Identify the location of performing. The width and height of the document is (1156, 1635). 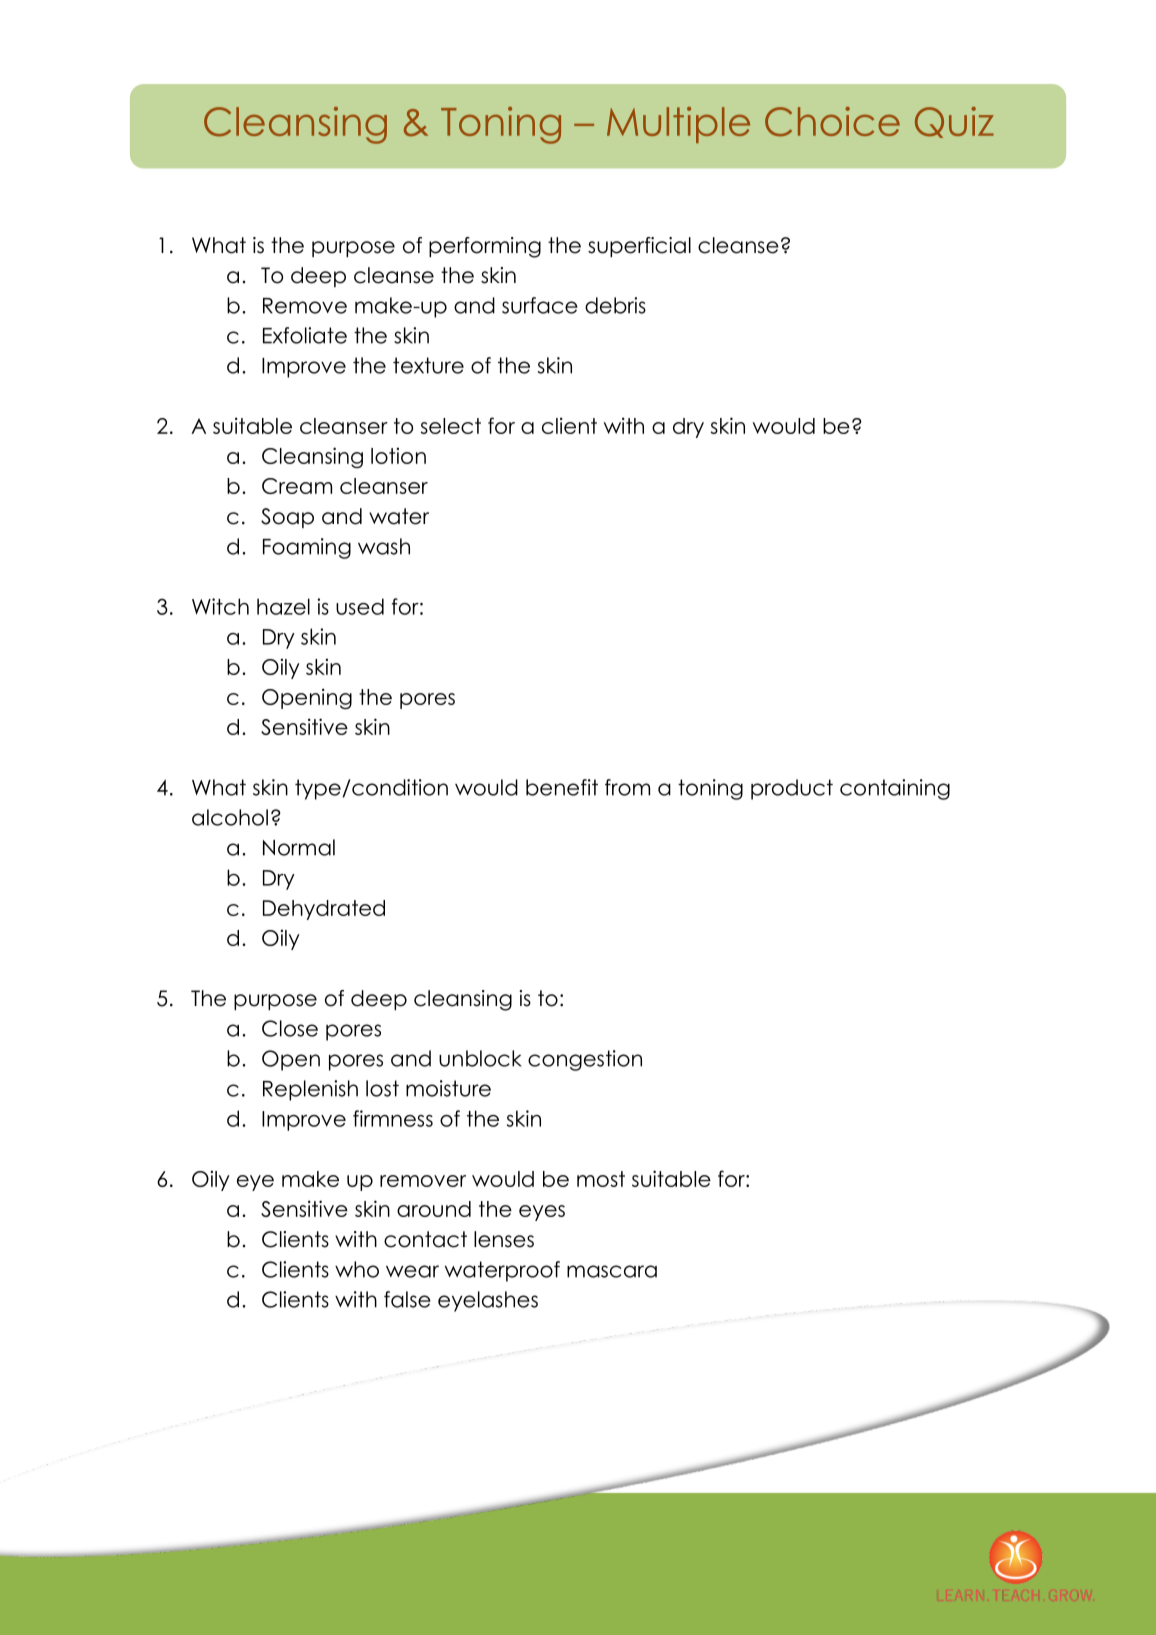
(485, 247).
